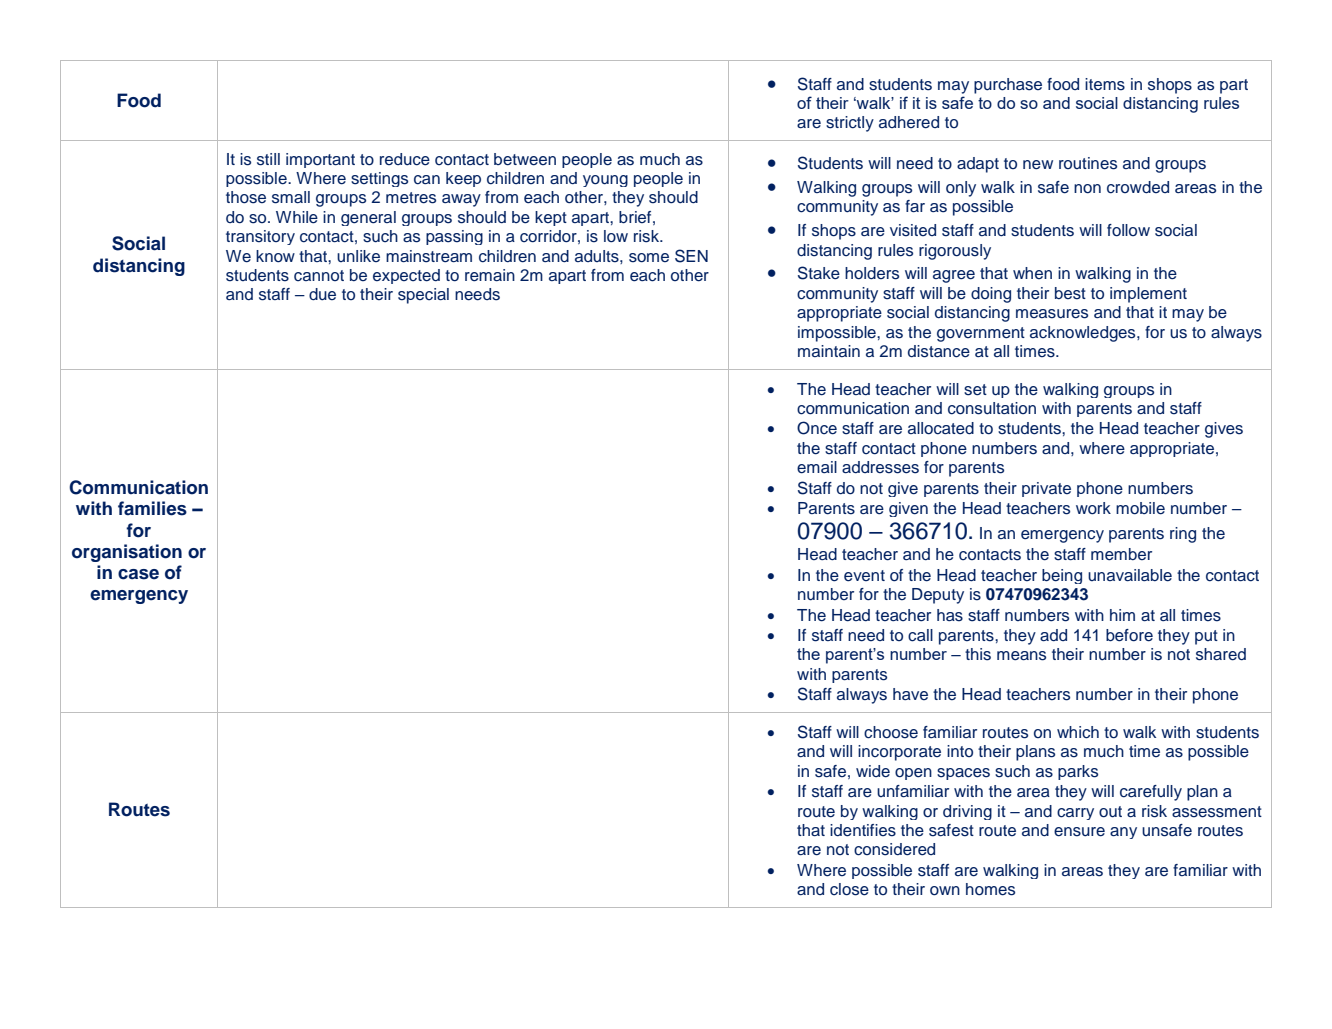 The height and width of the page is (1029, 1332). Describe the element at coordinates (1105, 84) in the page. I see `items` at that location.
